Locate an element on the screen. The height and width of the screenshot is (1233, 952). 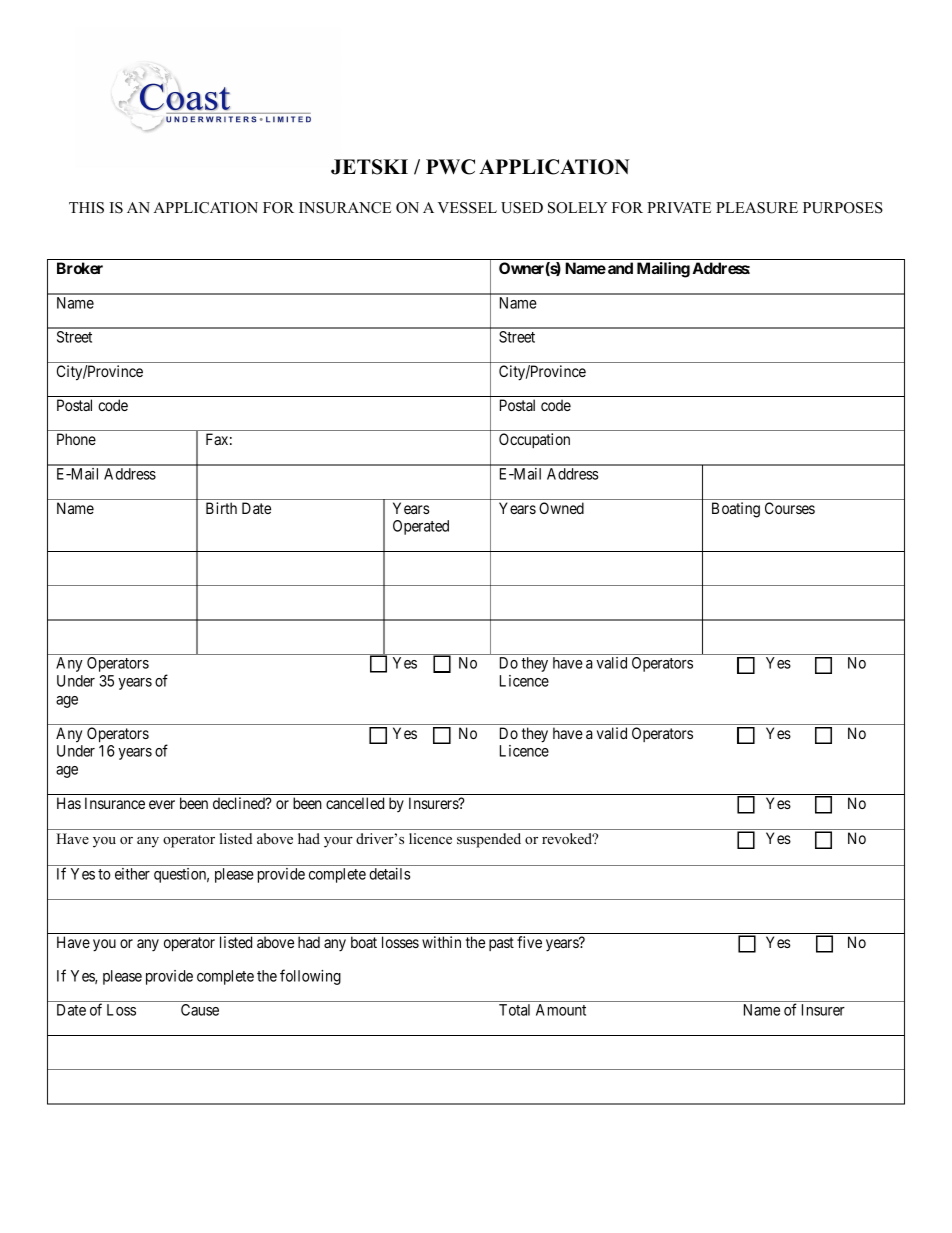
Owned is located at coordinates (561, 508).
